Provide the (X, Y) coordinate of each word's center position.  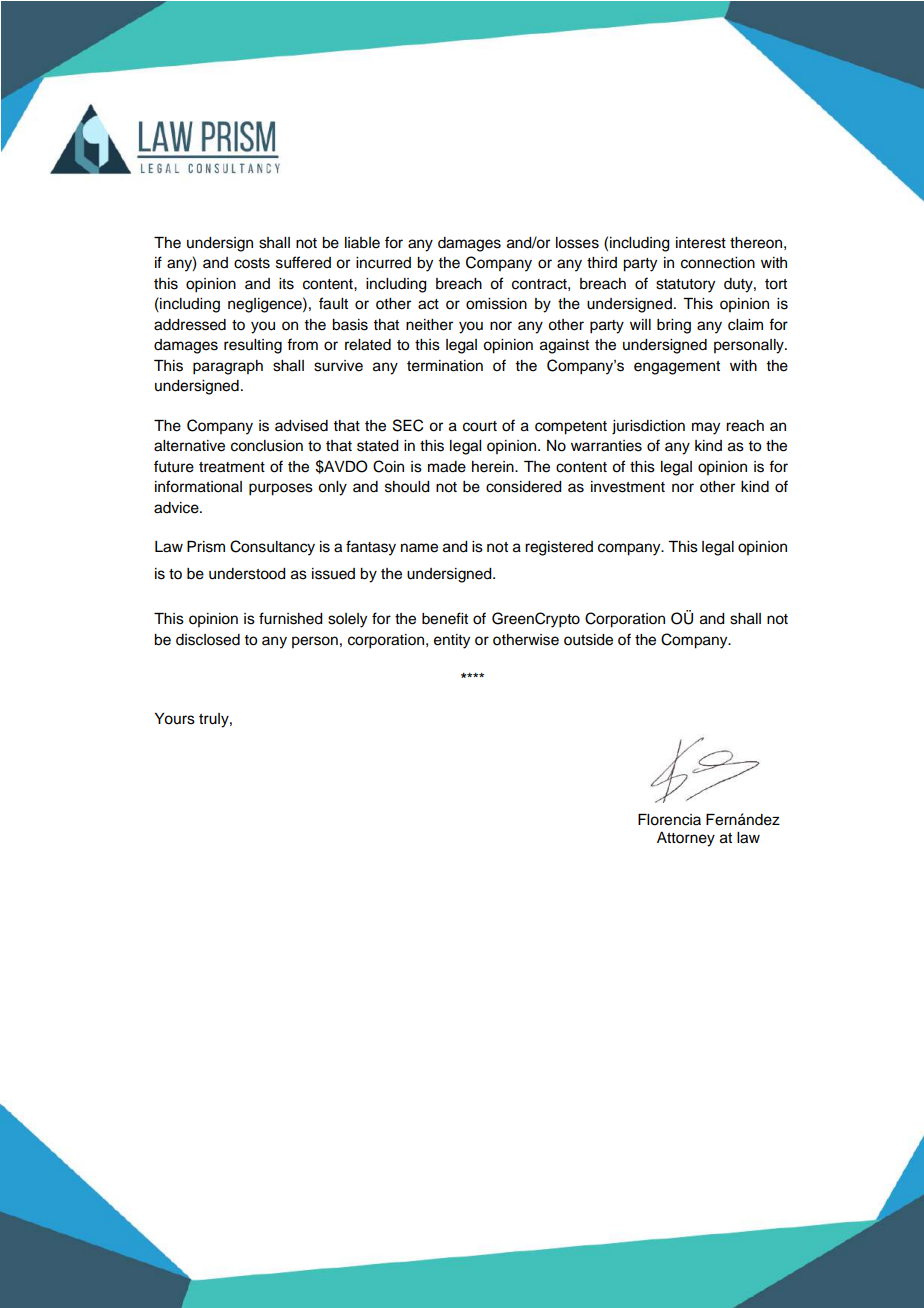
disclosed (208, 640)
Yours (175, 719)
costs (252, 263)
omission (496, 304)
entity (452, 641)
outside (588, 640)
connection (718, 263)
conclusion (267, 446)
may (706, 428)
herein (494, 467)
